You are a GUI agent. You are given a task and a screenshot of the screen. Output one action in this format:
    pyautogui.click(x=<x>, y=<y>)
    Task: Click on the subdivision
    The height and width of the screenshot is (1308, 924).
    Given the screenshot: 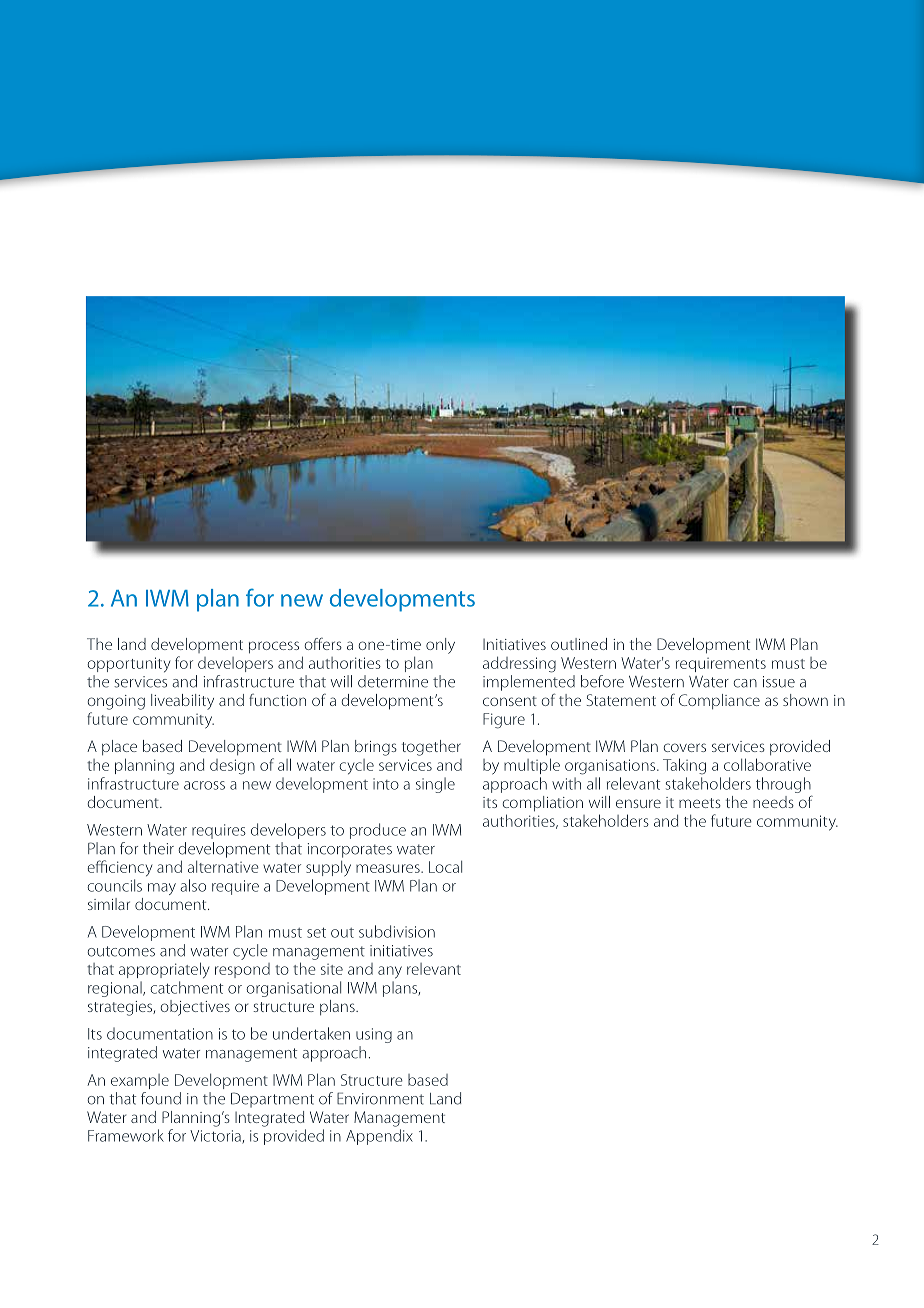 What is the action you would take?
    pyautogui.click(x=397, y=931)
